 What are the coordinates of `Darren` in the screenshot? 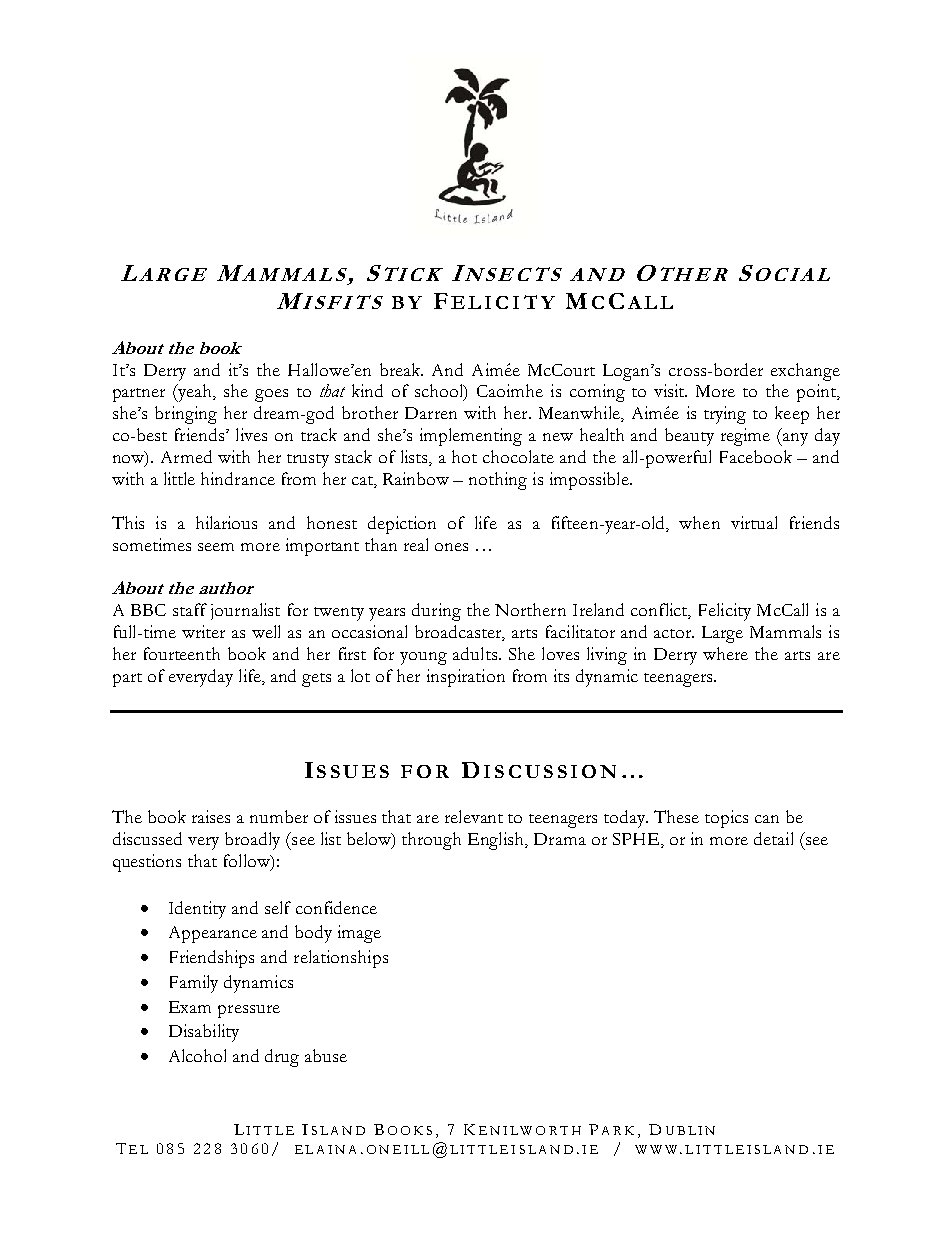 It's located at (431, 413).
